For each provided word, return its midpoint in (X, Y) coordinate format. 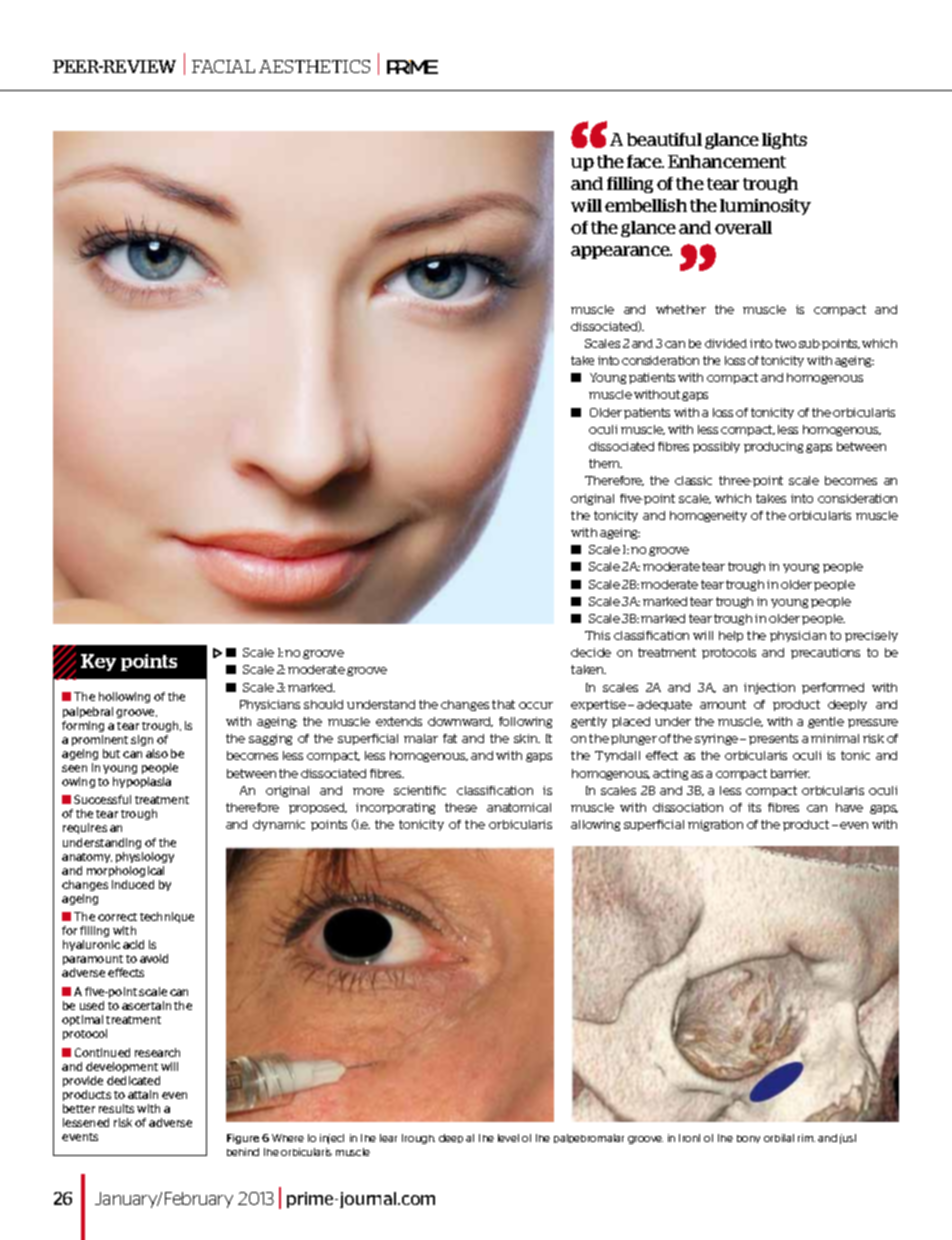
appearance (621, 252)
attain (143, 1094)
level (508, 1138)
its (754, 807)
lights (784, 141)
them (605, 463)
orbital (779, 1138)
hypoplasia (142, 782)
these (461, 807)
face (645, 161)
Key (98, 662)
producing (773, 447)
